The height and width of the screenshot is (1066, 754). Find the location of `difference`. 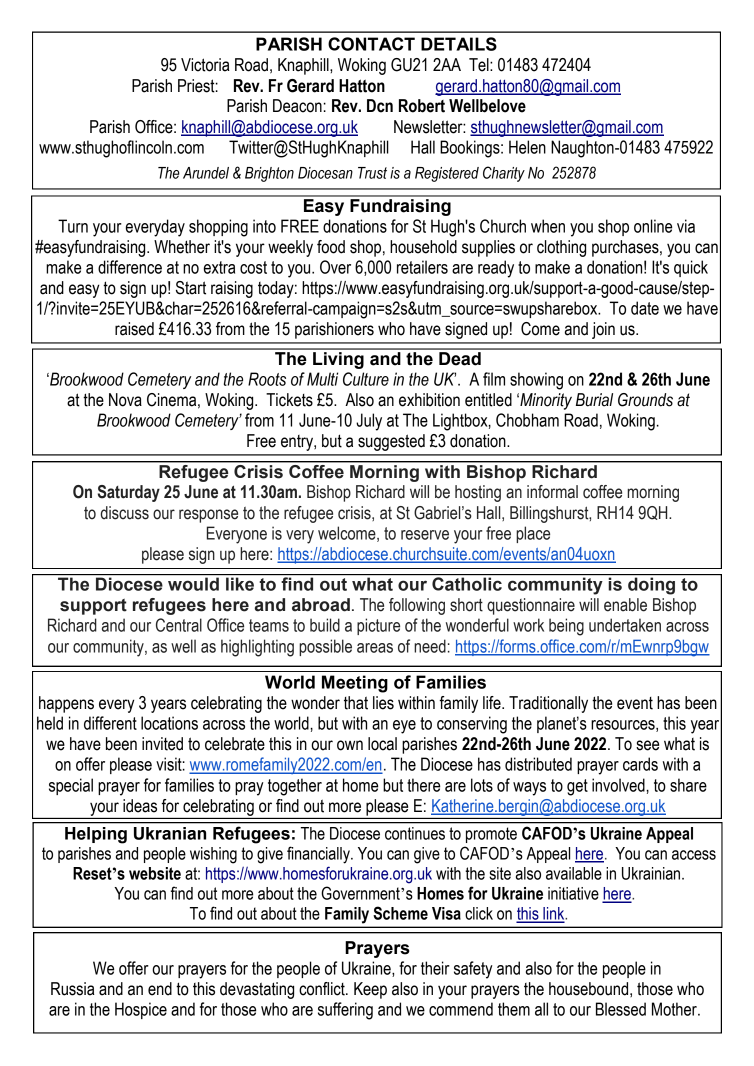

difference is located at coordinates (130, 267).
